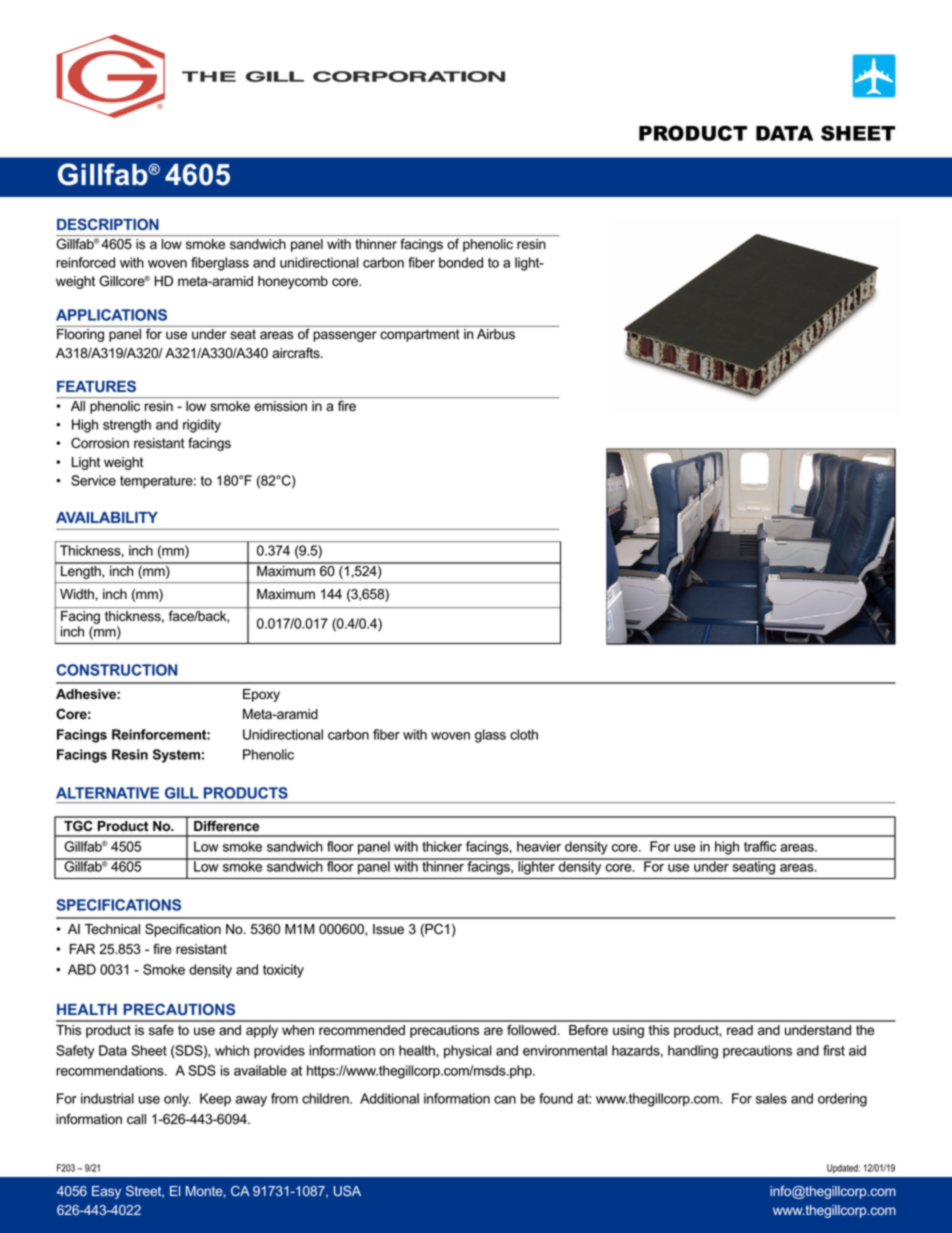 The height and width of the document is (1233, 952). I want to click on followed, so click(531, 1030).
